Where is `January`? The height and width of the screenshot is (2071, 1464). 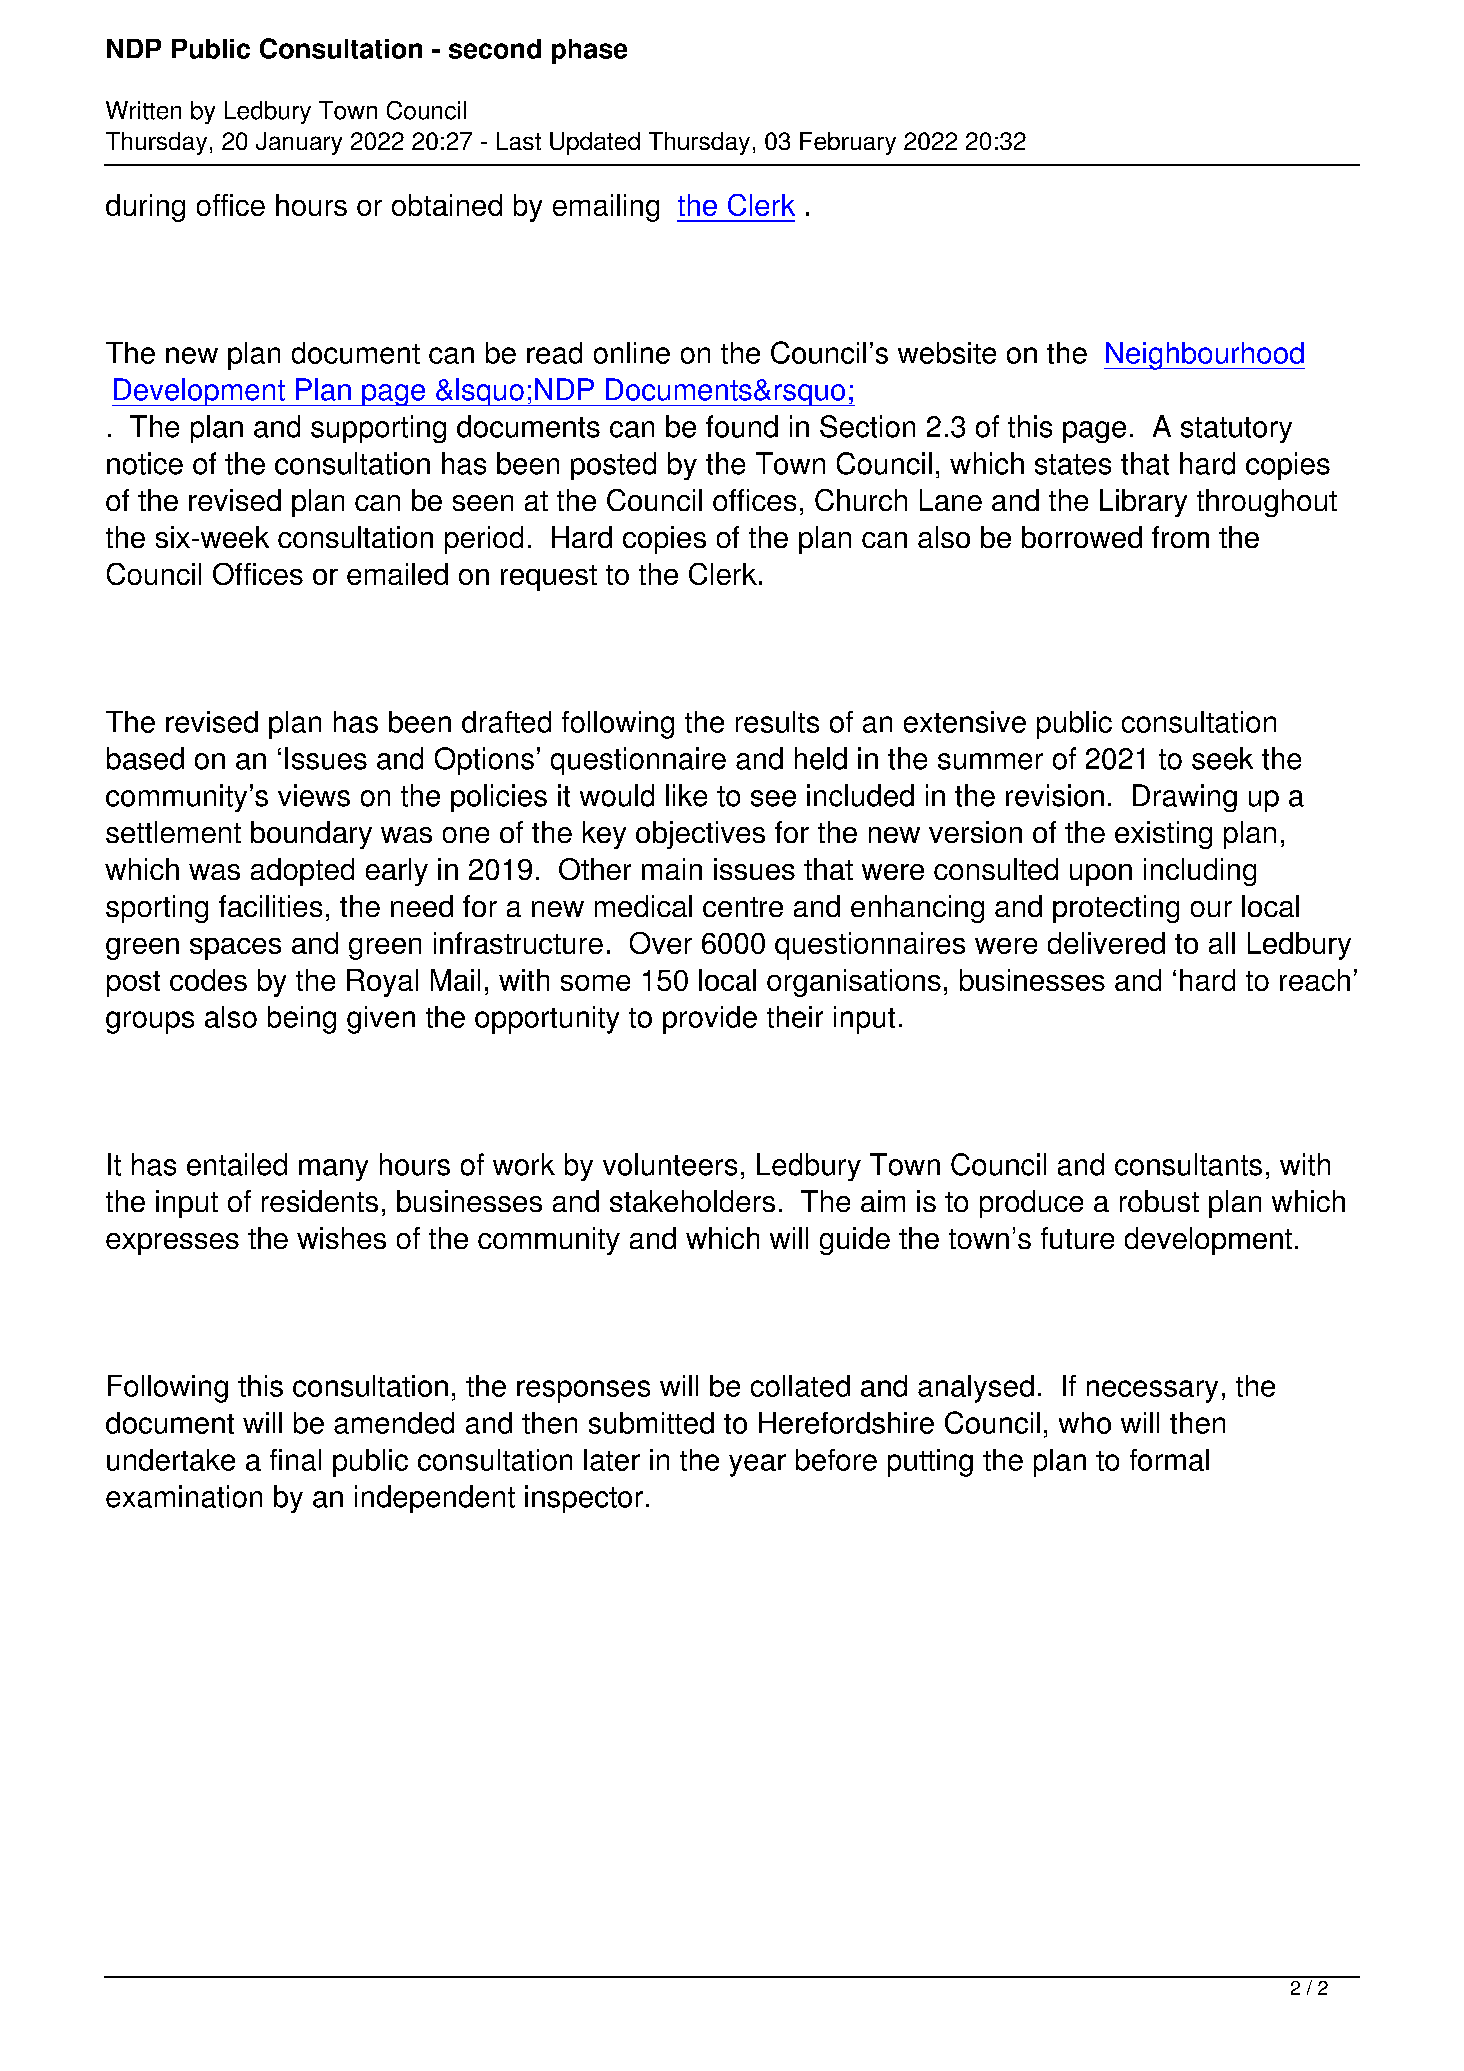
January is located at coordinates (299, 143).
